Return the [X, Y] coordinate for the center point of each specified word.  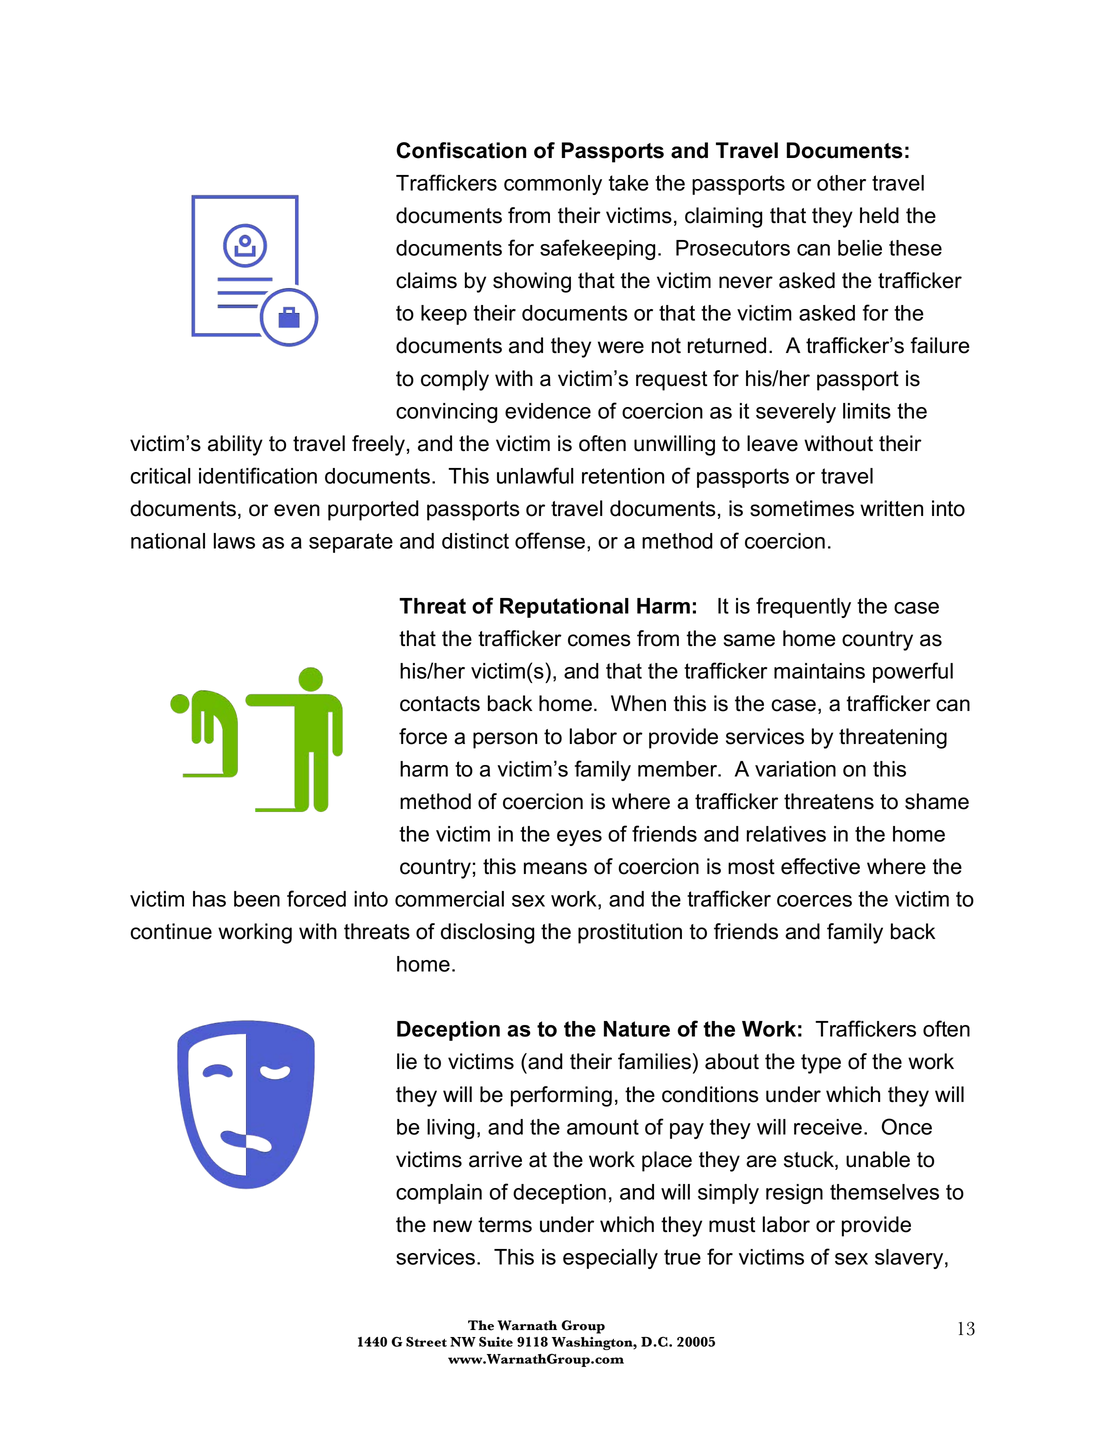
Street [426, 1341]
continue [171, 931]
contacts [440, 704]
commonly [553, 185]
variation [795, 769]
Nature [637, 1029]
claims [426, 280]
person [505, 740]
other [841, 183]
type [821, 1064]
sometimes [802, 508]
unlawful [535, 475]
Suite [496, 1341]
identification [258, 475]
